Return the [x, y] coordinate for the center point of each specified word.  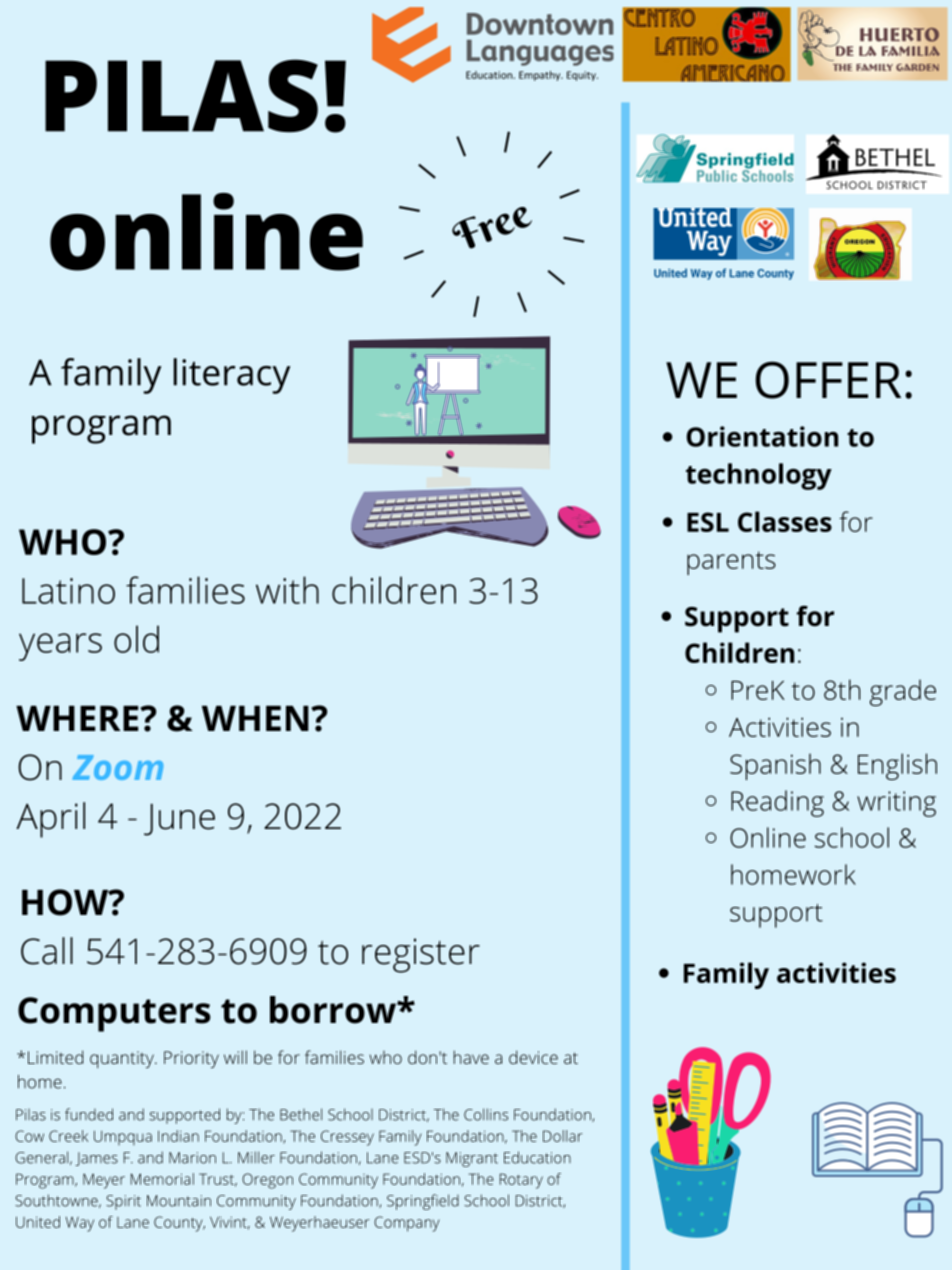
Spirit [123, 1202]
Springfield [423, 1202]
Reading [777, 803]
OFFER [828, 380]
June [179, 820]
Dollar [563, 1136]
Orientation [762, 436]
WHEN [255, 718]
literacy [232, 376]
